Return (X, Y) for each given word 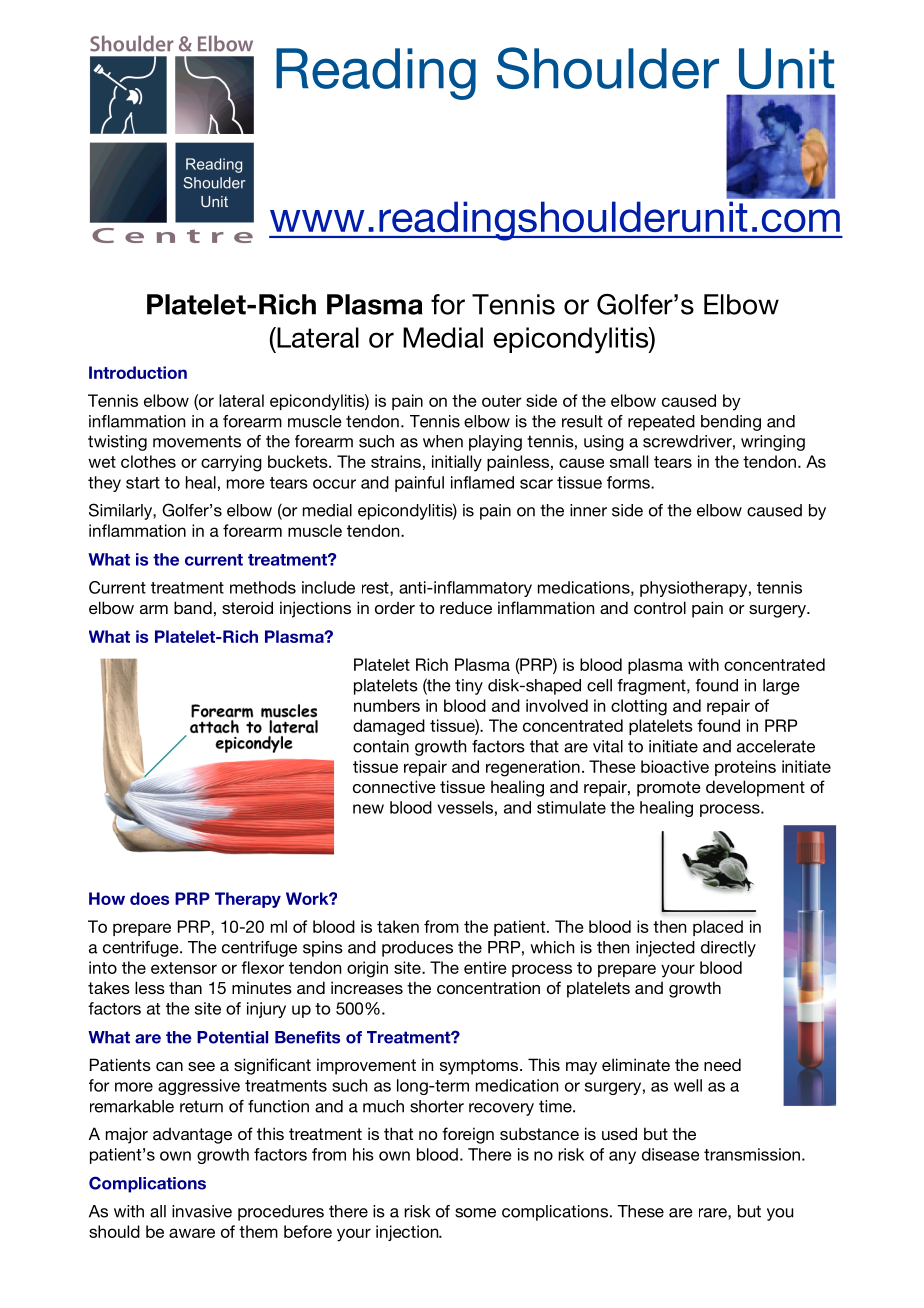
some (475, 1213)
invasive (202, 1211)
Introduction (138, 372)
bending (731, 423)
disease (670, 1154)
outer (502, 401)
